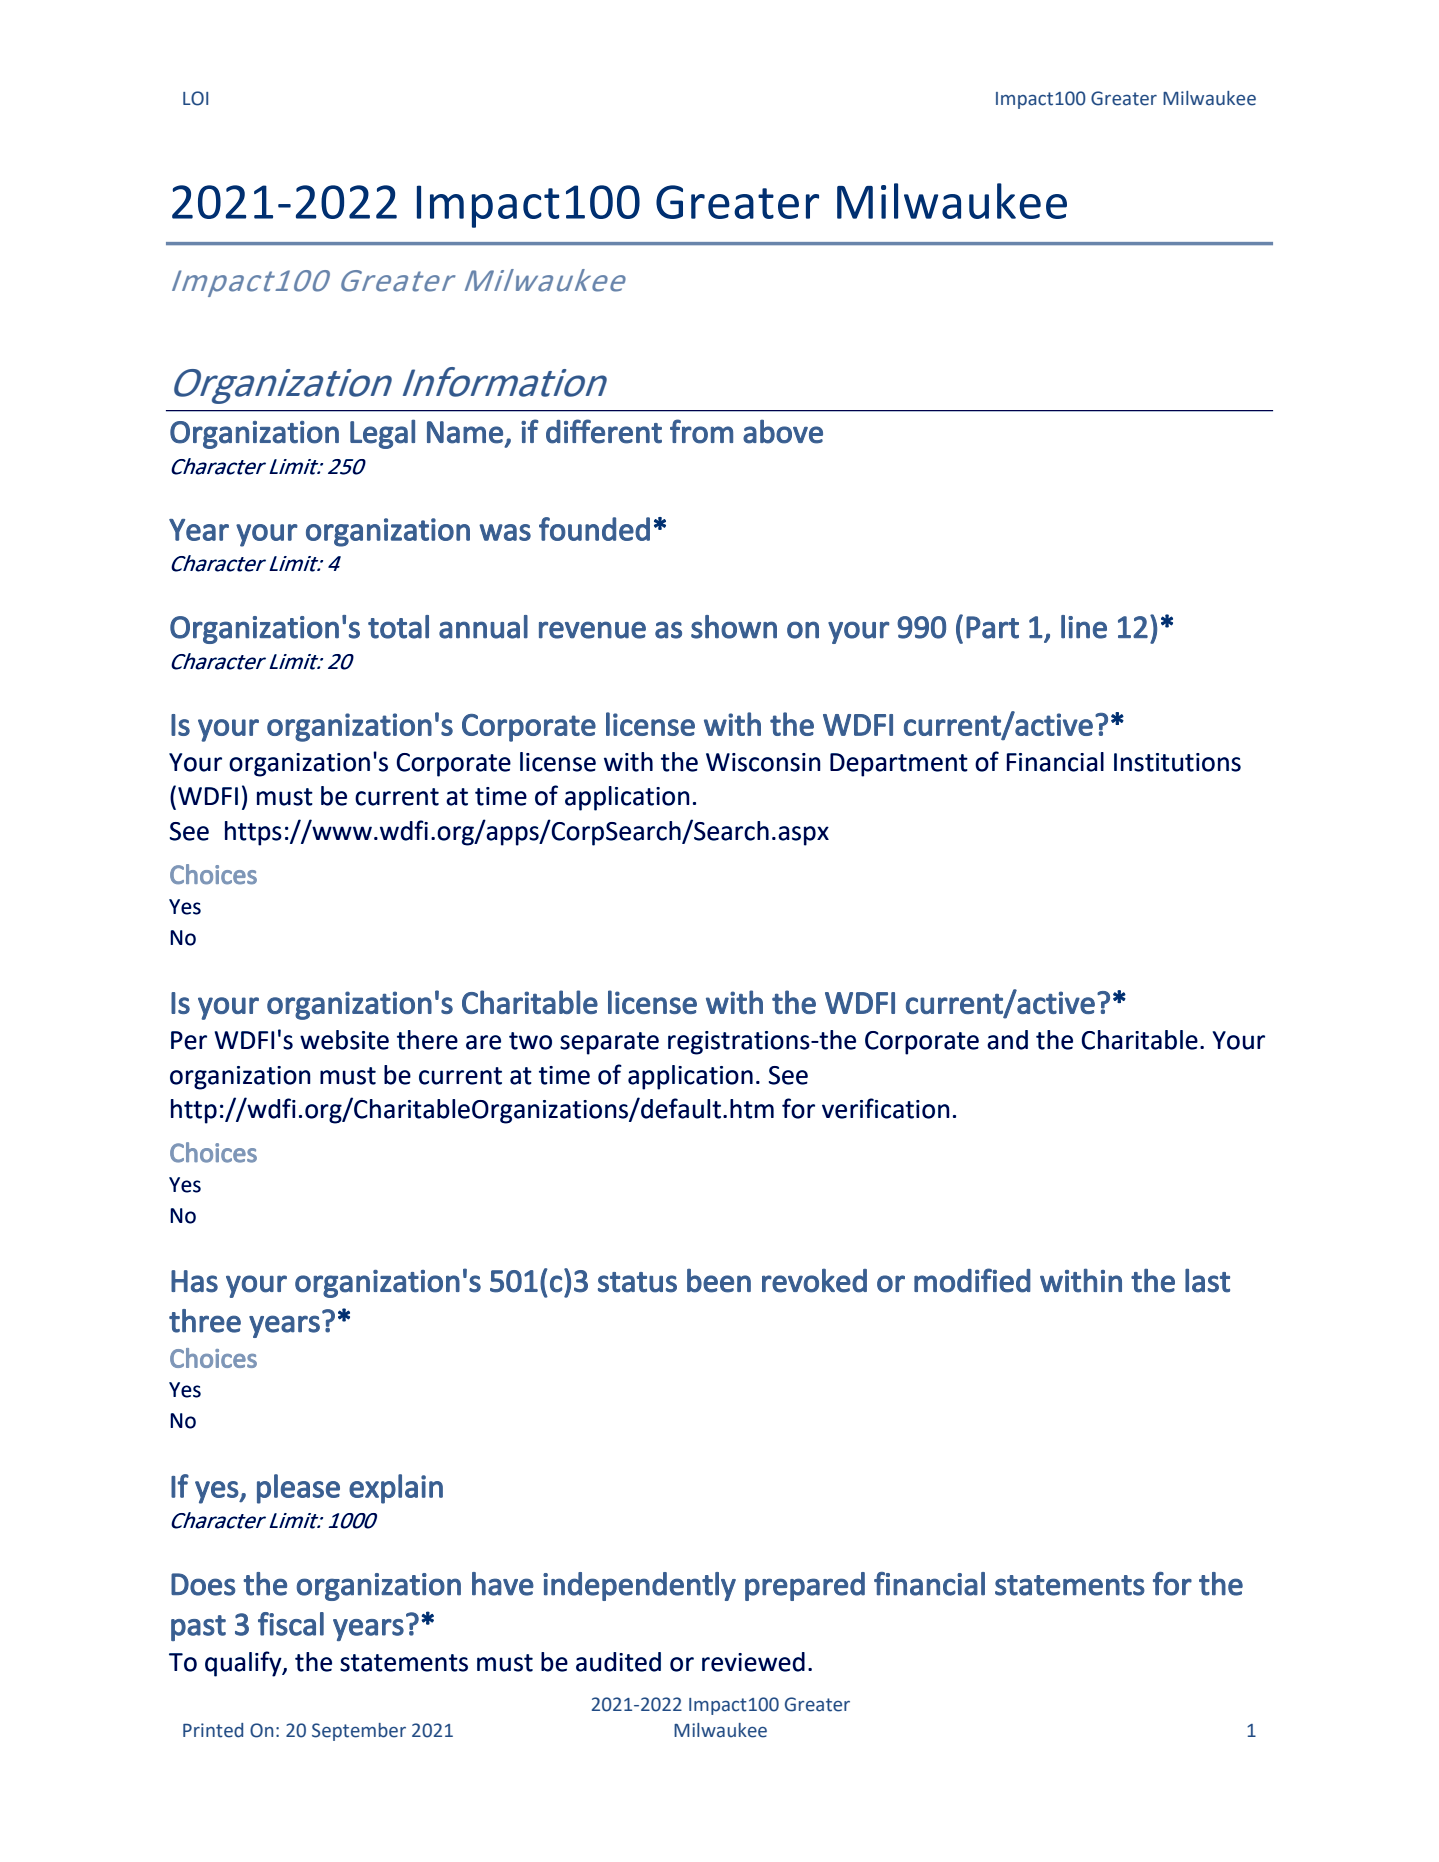 This screenshot has width=1439, height=1862. Describe the element at coordinates (195, 98) in the screenshot. I see `LOI` at that location.
